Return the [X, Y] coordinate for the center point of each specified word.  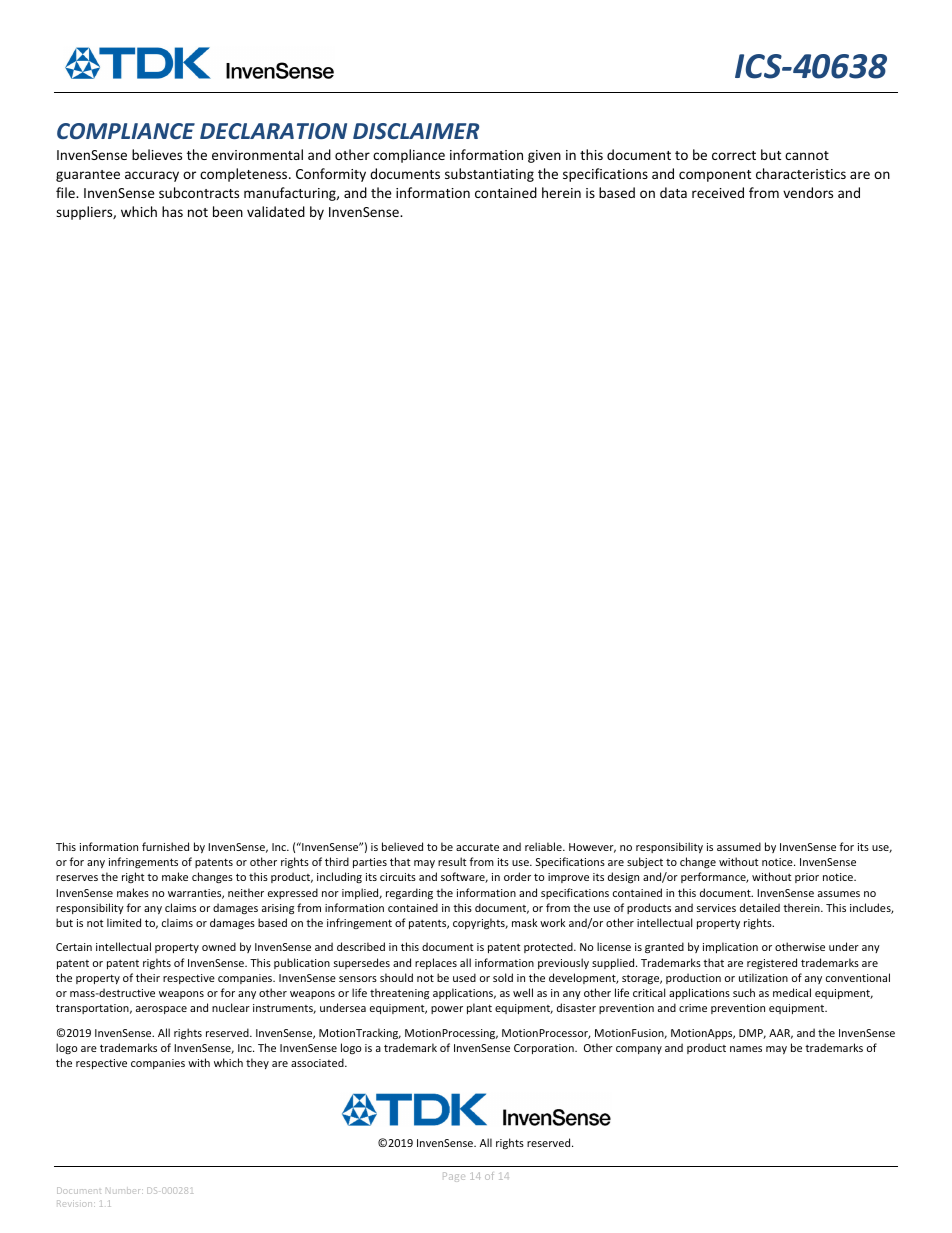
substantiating [489, 175]
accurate [477, 847]
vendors [808, 192]
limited [124, 922]
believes [157, 154]
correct [734, 155]
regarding [409, 893]
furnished [165, 846]
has [172, 211]
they [257, 1063]
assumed [739, 846]
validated [276, 211]
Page [454, 1177]
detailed [760, 907]
